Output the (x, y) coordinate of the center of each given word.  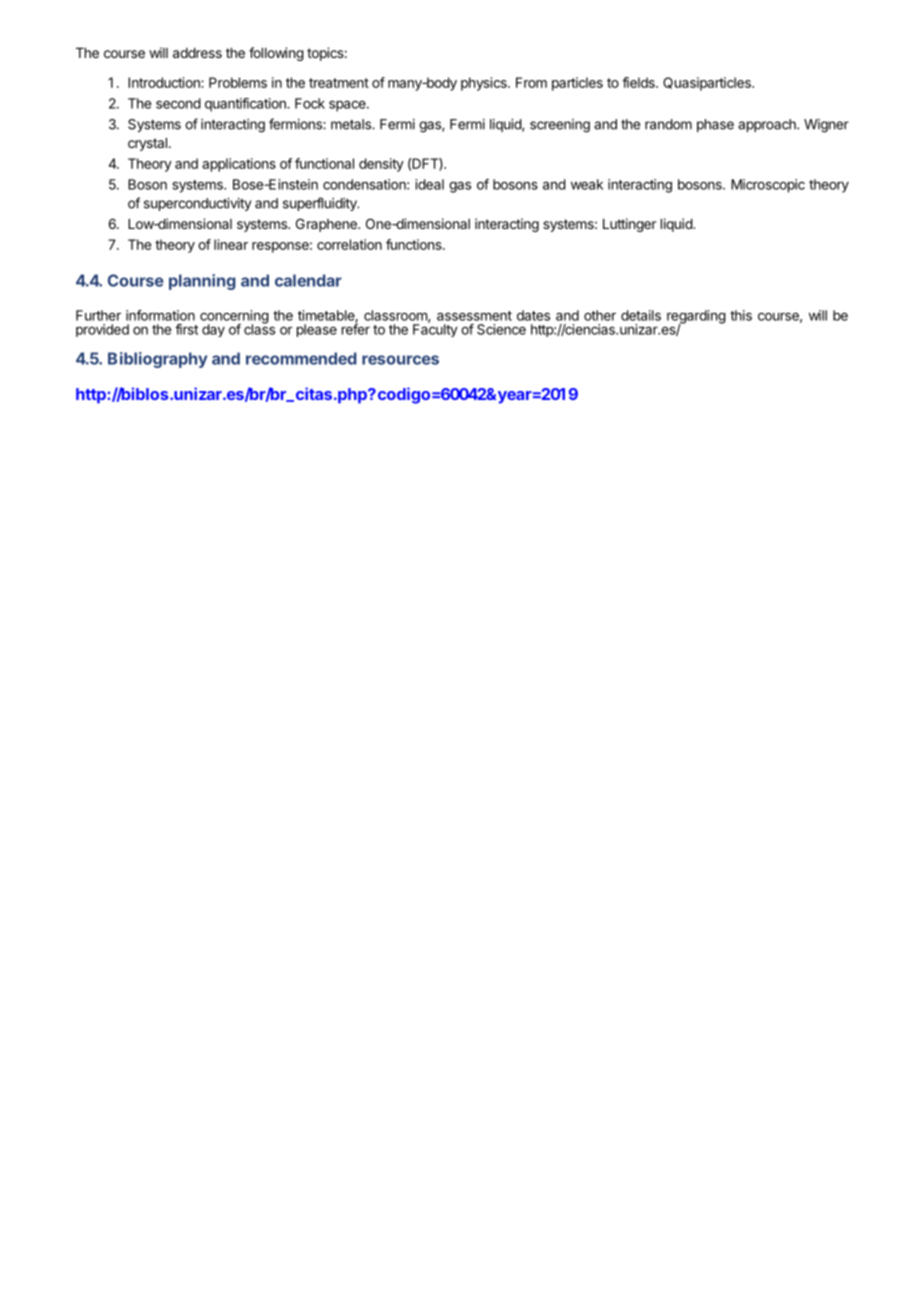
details (641, 315)
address (197, 53)
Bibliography (157, 360)
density (381, 165)
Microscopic (768, 186)
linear (231, 244)
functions (415, 244)
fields (639, 82)
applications (239, 165)
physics (485, 84)
